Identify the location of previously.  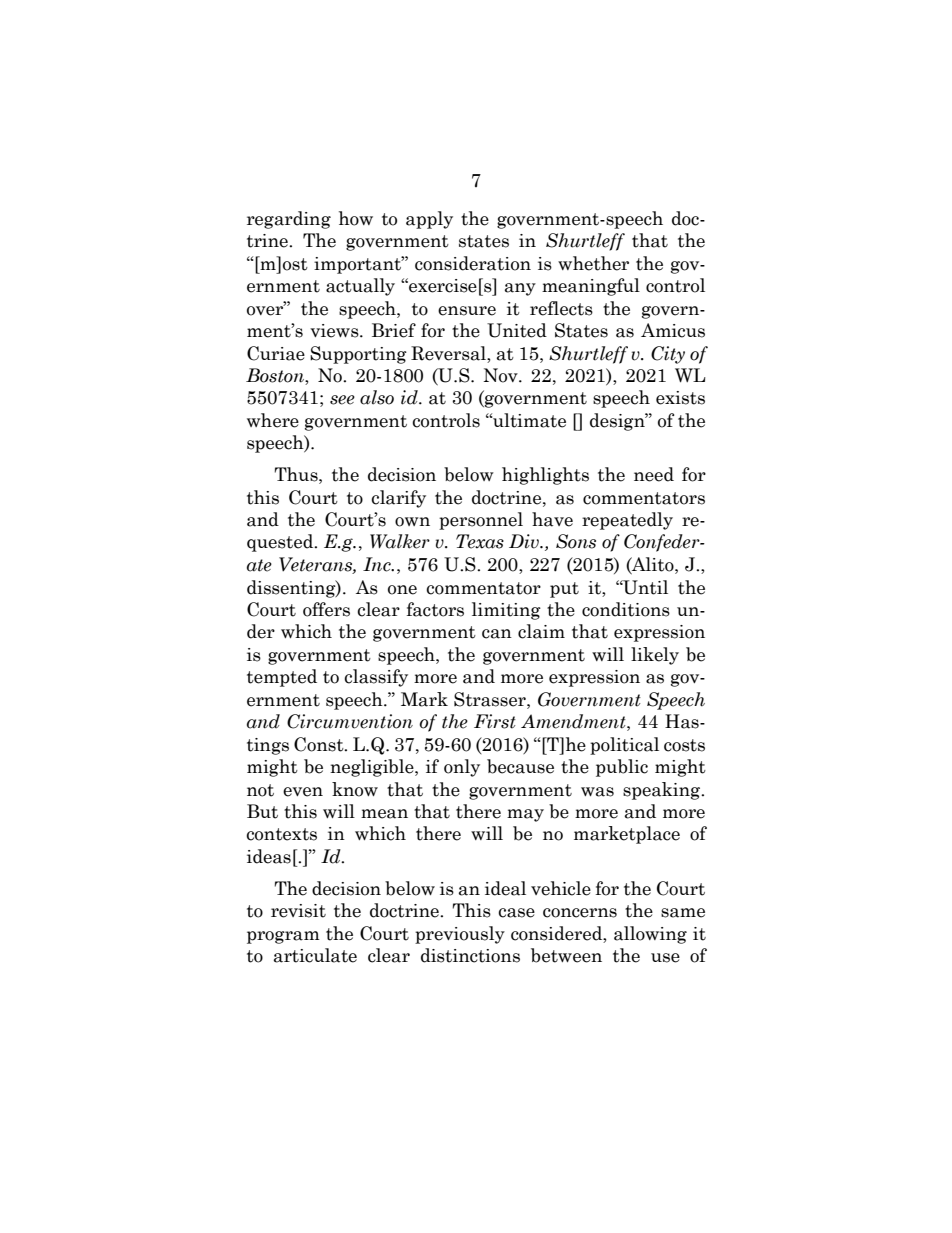
(460, 935).
